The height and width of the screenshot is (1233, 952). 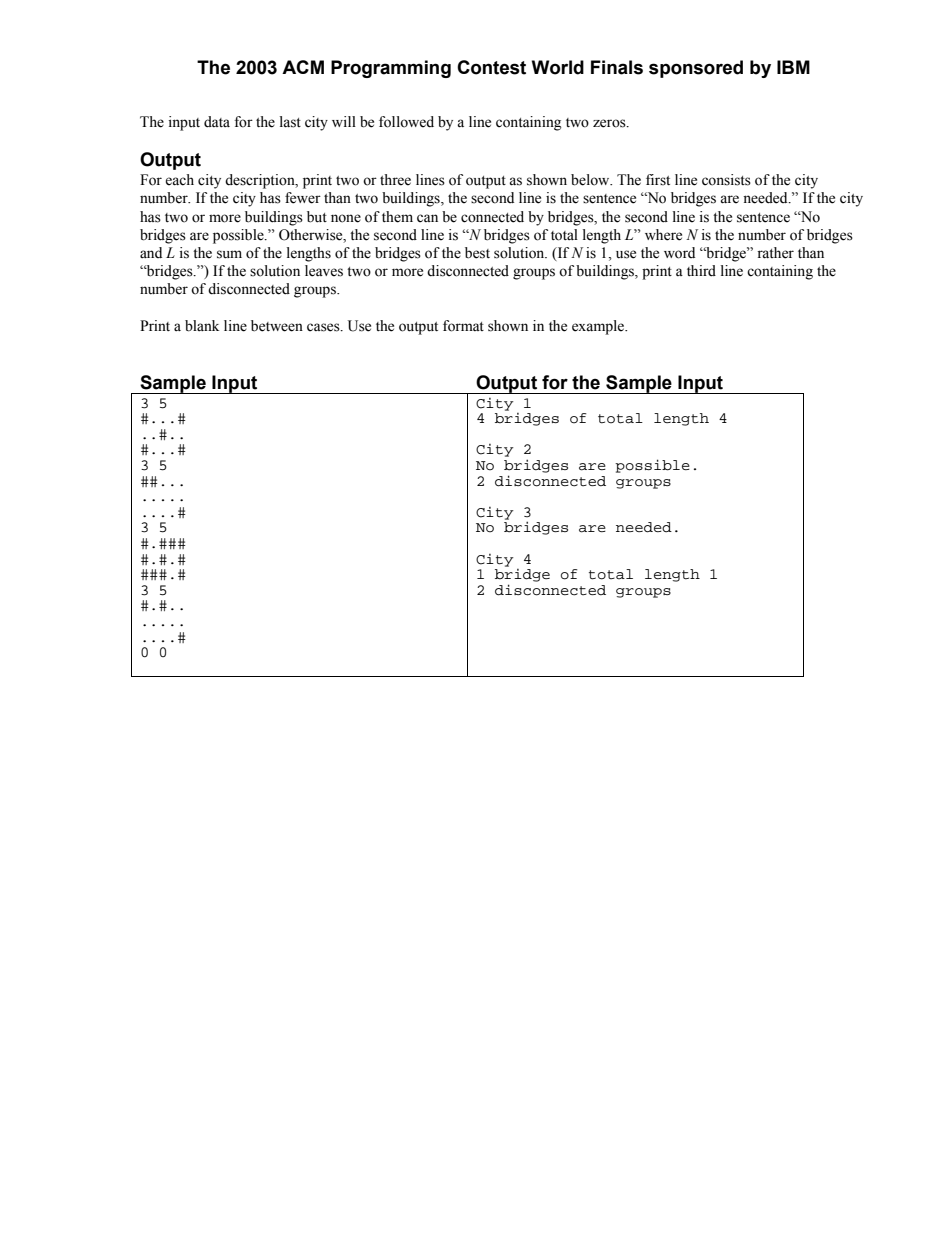 What do you see at coordinates (477, 253) in the screenshot?
I see `best` at bounding box center [477, 253].
